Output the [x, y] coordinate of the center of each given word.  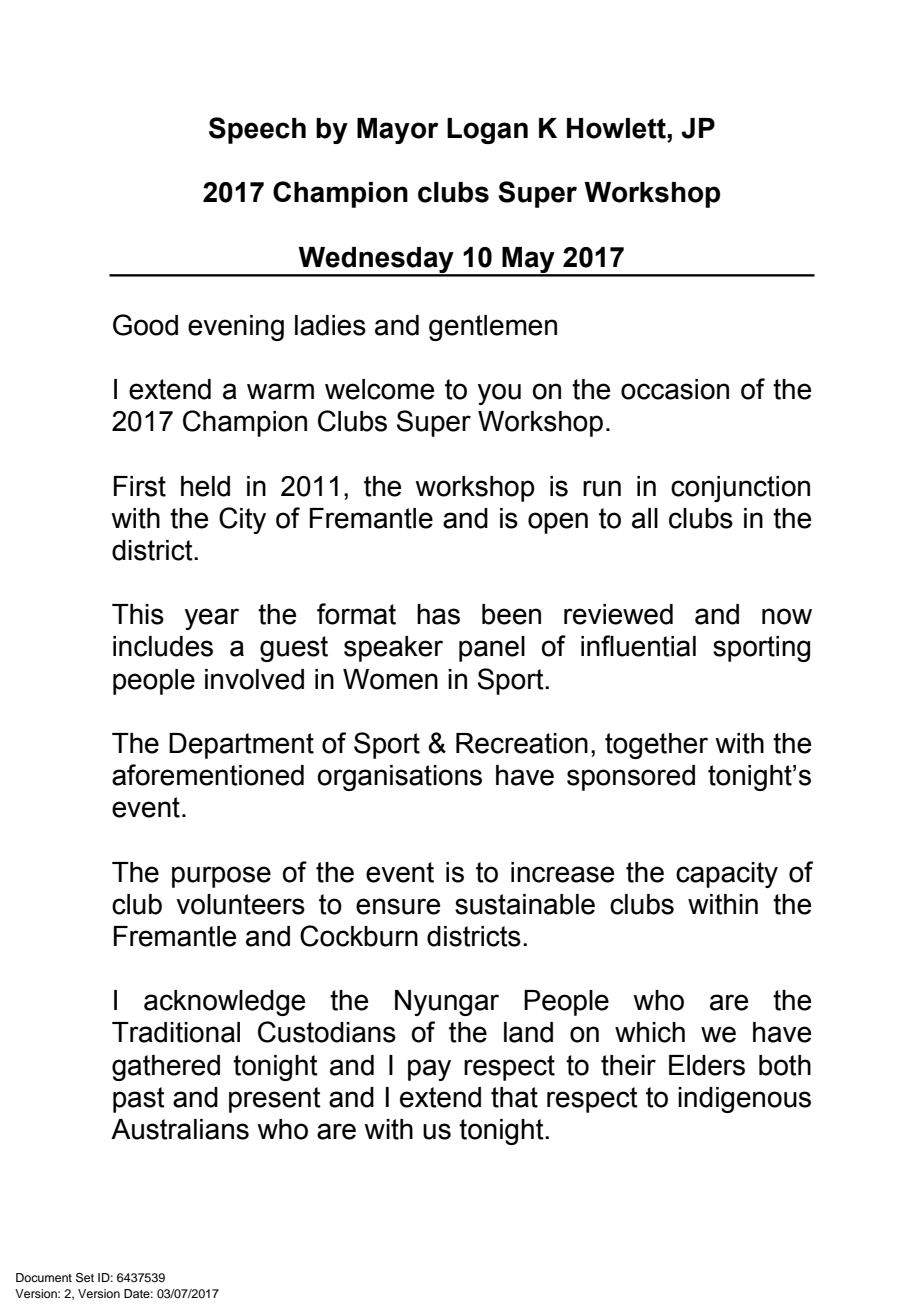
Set [85, 1278]
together [656, 746]
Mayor [397, 131]
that [514, 1097]
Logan [487, 131]
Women [390, 679]
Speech [257, 130]
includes [163, 646]
